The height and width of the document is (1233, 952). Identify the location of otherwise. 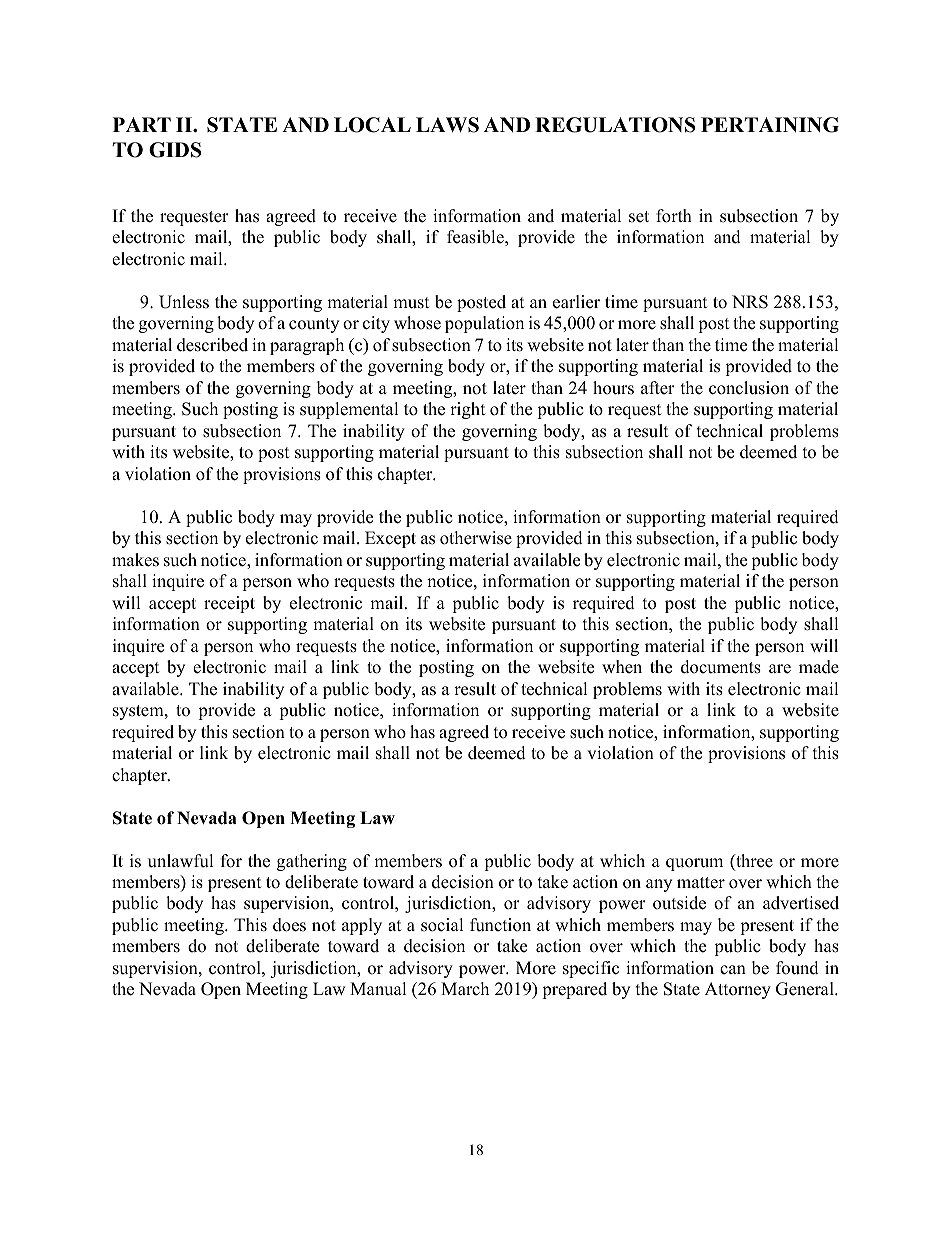
(476, 538).
